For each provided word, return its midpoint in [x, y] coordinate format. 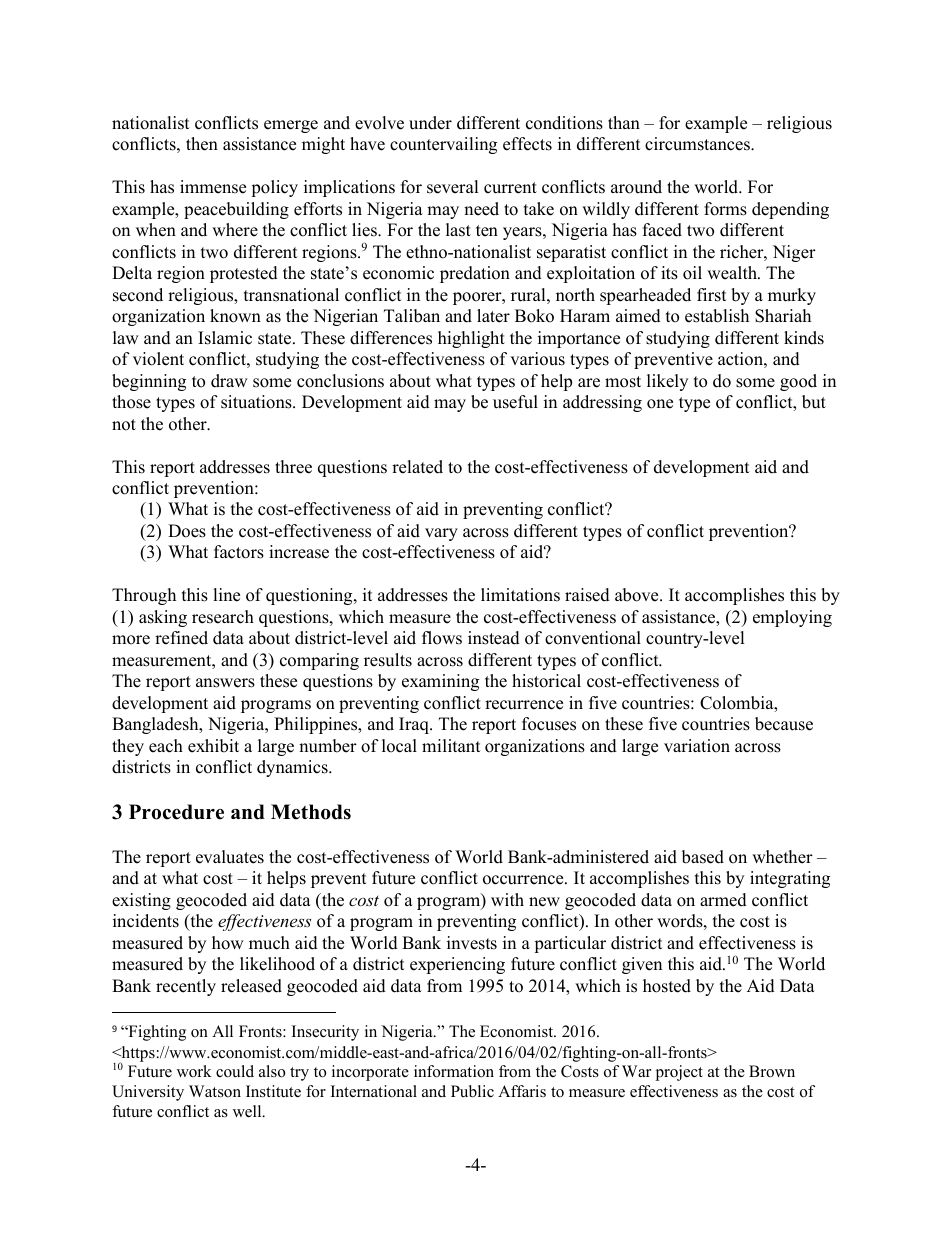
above [638, 595]
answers [225, 683]
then [202, 144]
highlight [471, 339]
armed [723, 900]
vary [441, 534]
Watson [215, 1091]
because [784, 724]
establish [717, 316]
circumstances [698, 144]
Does [187, 531]
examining [440, 682]
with [507, 899]
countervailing [443, 145]
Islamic [225, 338]
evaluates [230, 857]
